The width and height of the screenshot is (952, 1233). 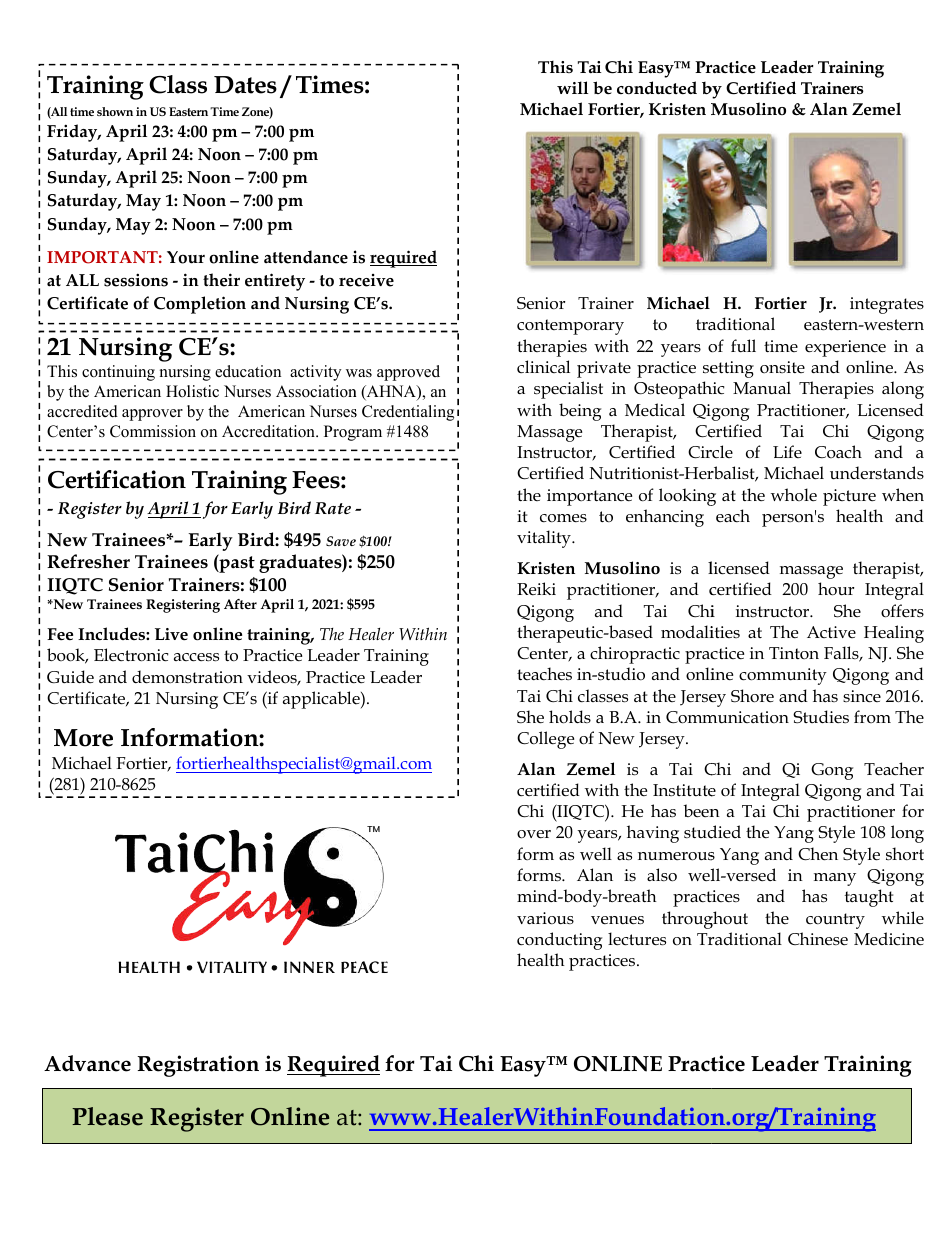 I want to click on Please, so click(x=107, y=1116).
